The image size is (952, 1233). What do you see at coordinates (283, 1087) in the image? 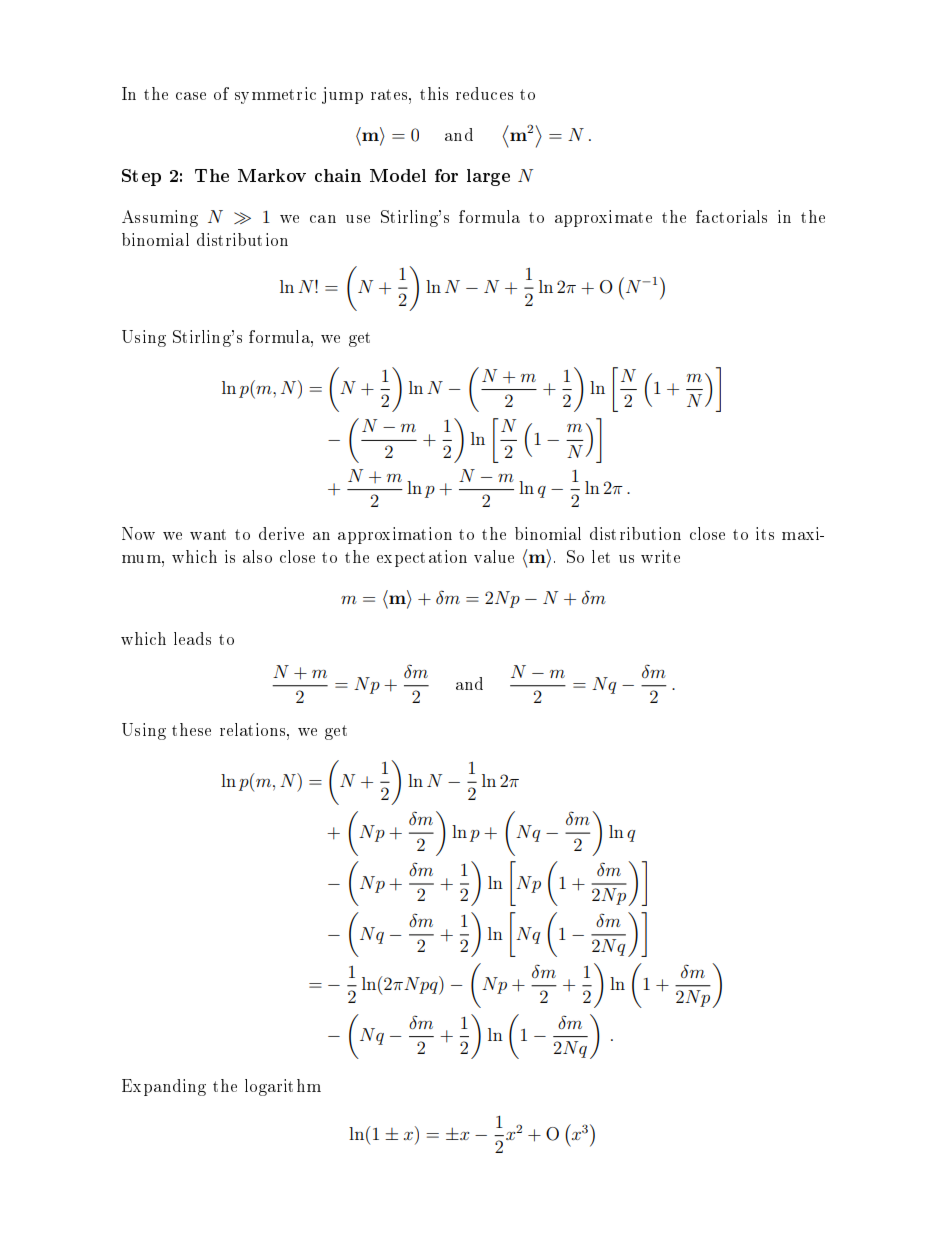
I see `logarithm` at bounding box center [283, 1087].
